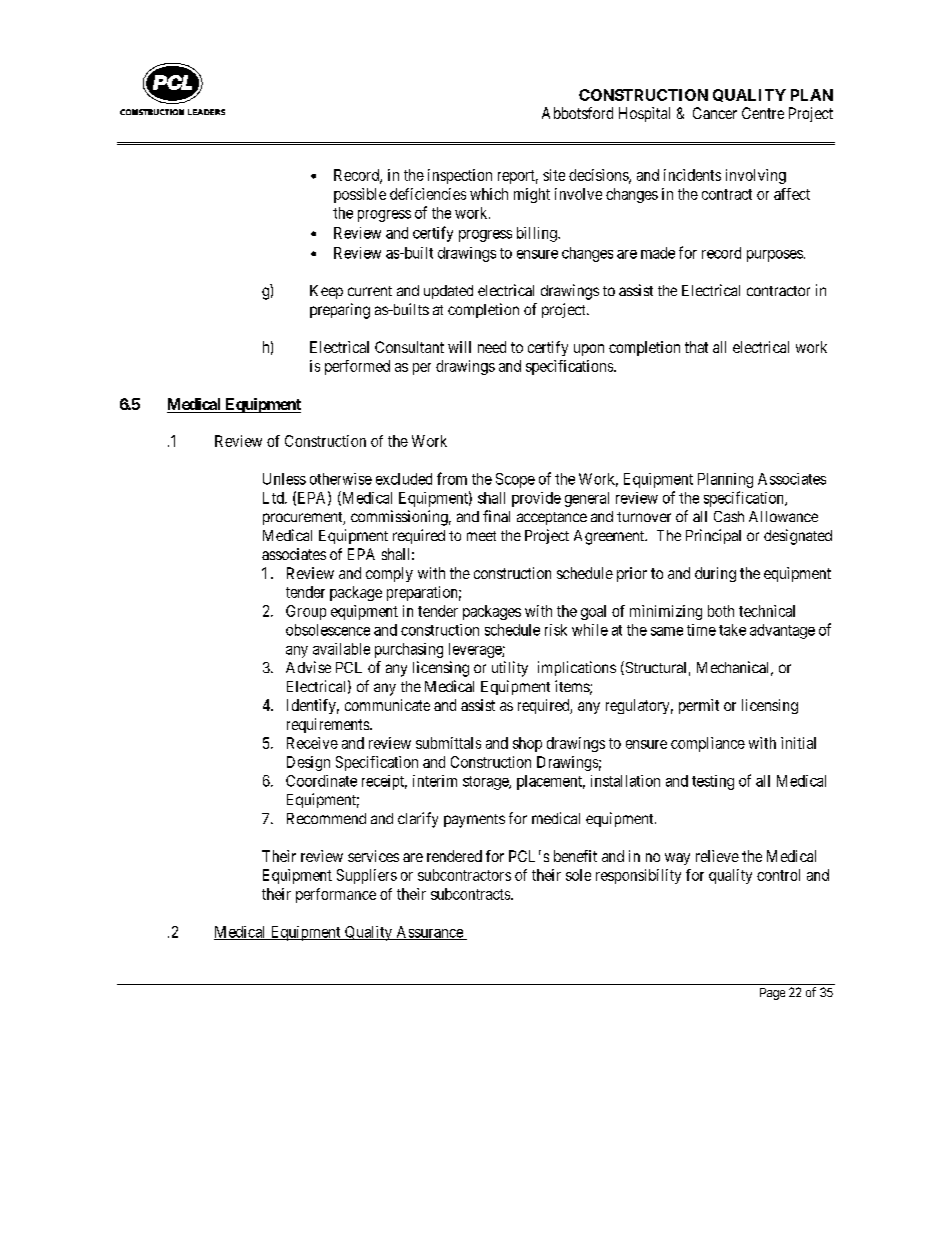  What do you see at coordinates (715, 113) in the document?
I see `Cancer` at bounding box center [715, 113].
